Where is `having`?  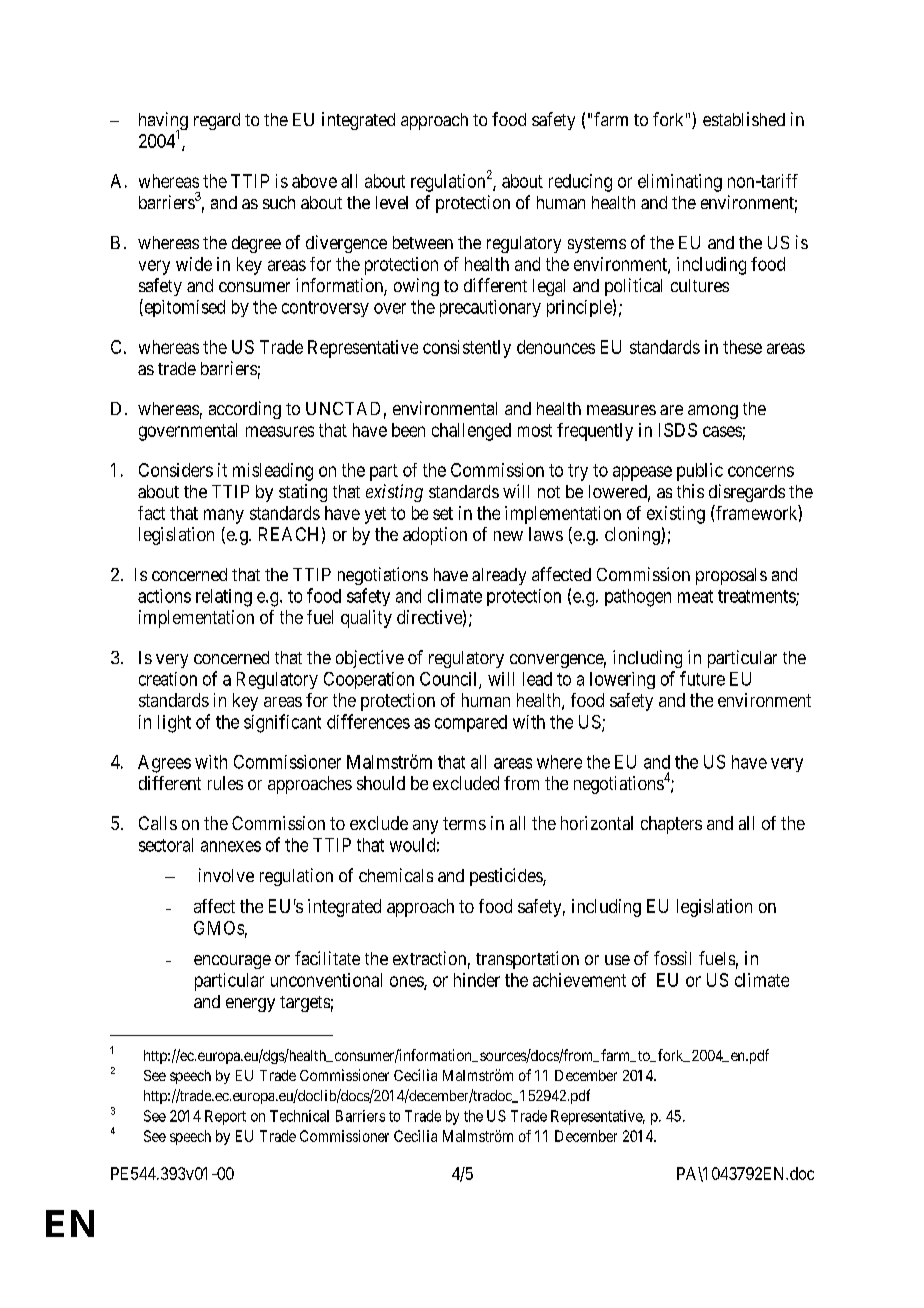
having is located at coordinates (163, 122).
